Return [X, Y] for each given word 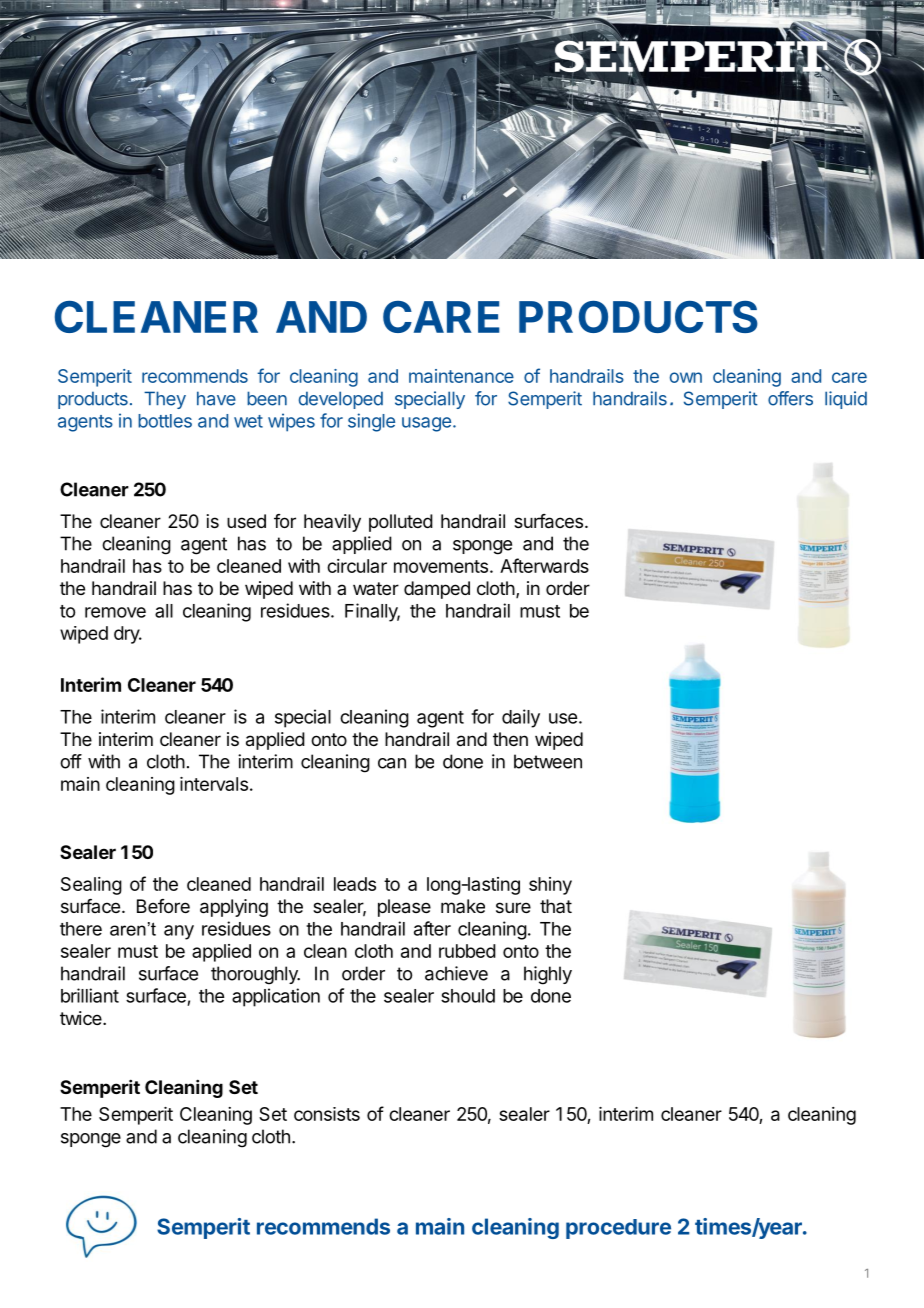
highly [548, 975]
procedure [618, 1229]
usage [426, 424]
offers [790, 398]
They [165, 400]
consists [327, 1114]
